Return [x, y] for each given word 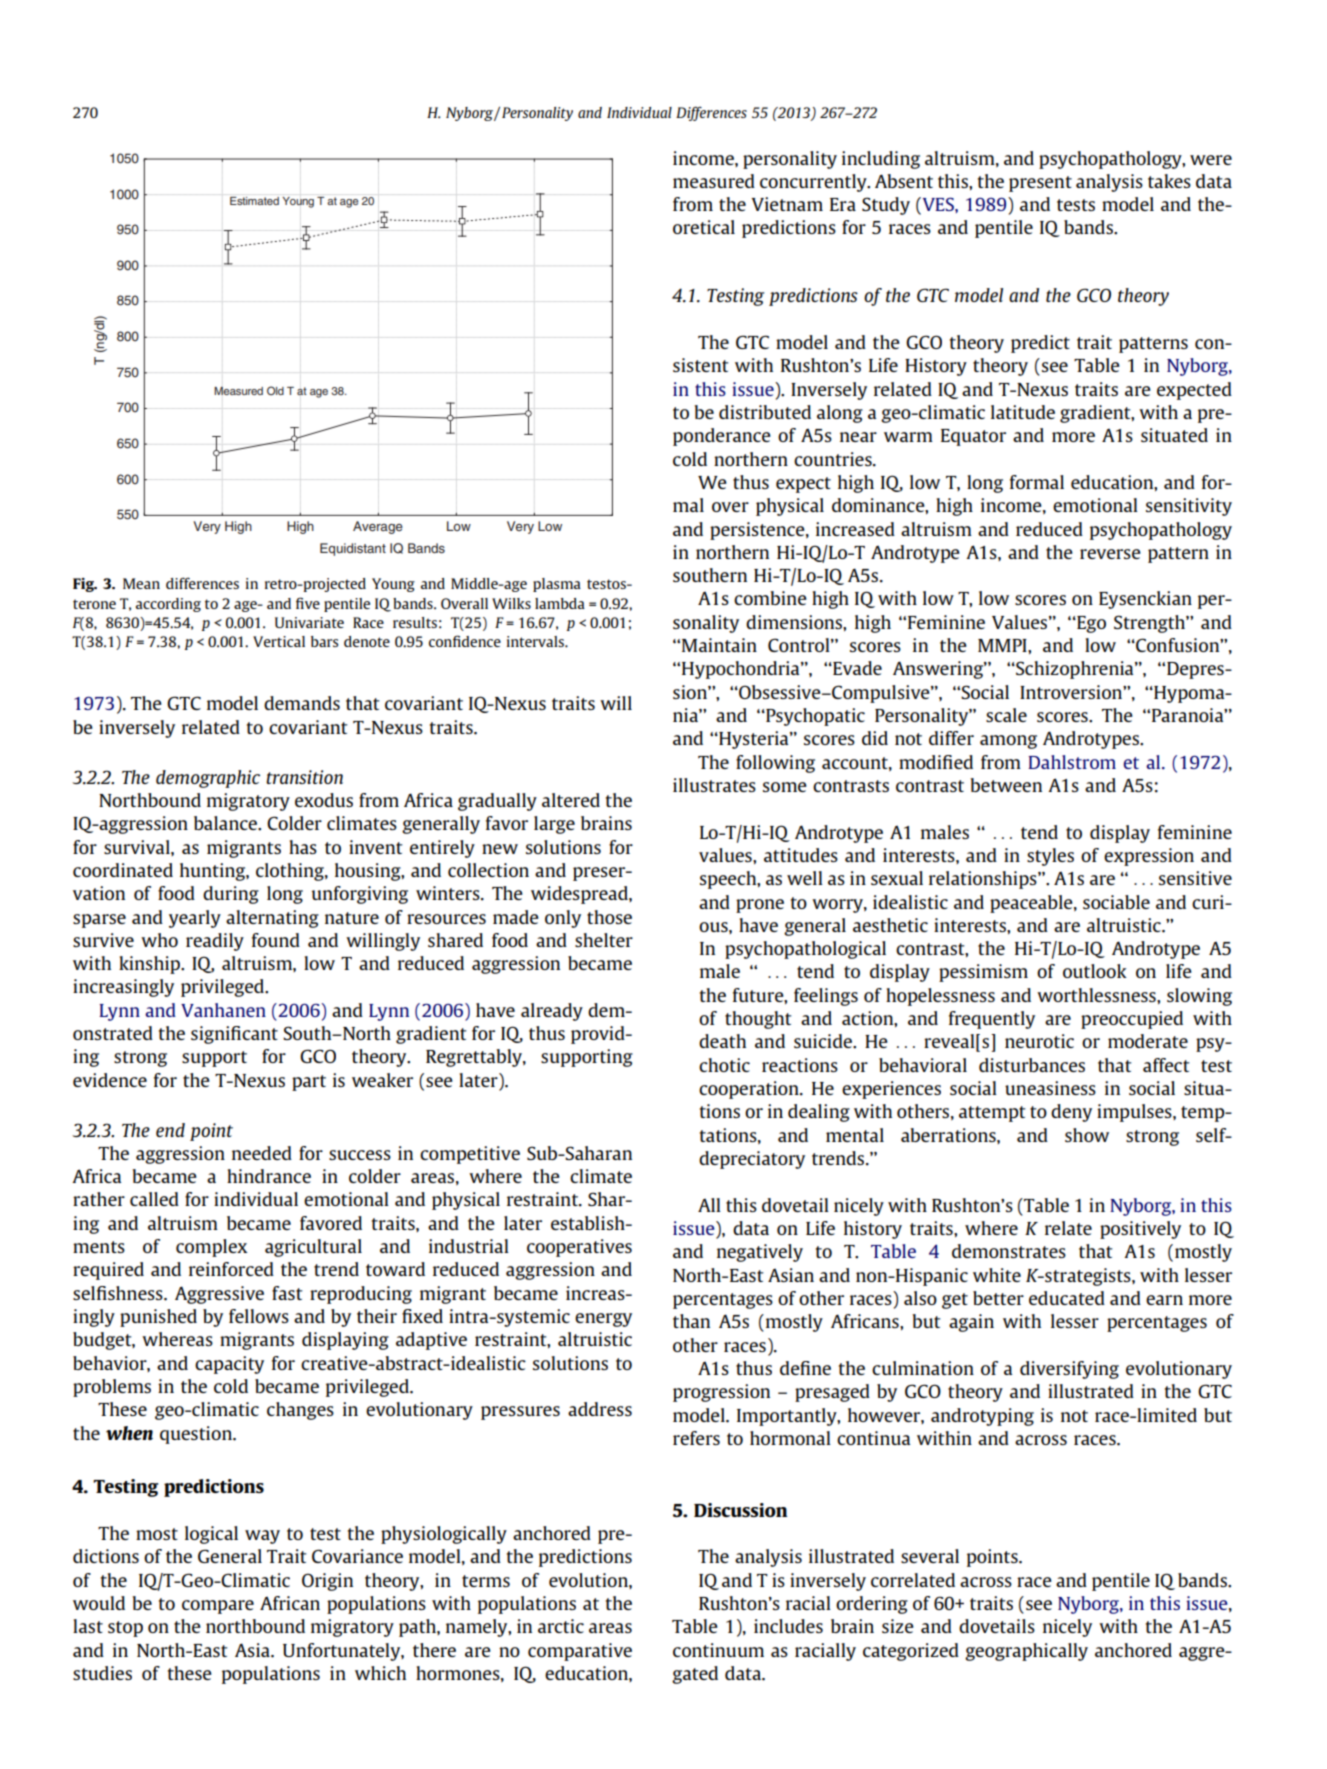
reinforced [231, 1269]
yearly [195, 919]
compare [218, 1607]
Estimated [254, 201]
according [168, 605]
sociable [1116, 902]
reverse [1110, 554]
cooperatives [579, 1248]
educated [1067, 1298]
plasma [557, 585]
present [1040, 184]
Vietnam [787, 204]
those [609, 917]
